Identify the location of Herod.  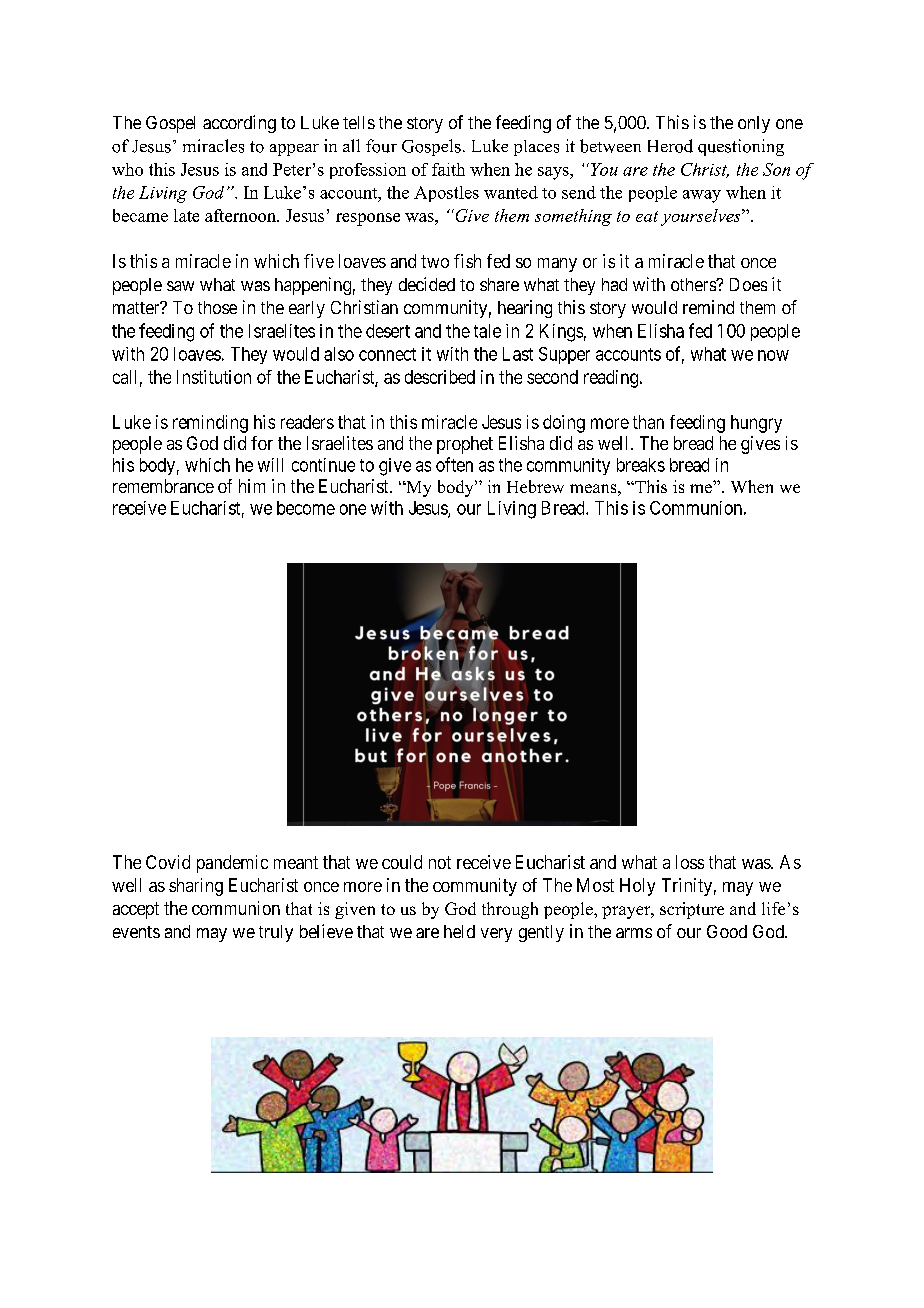
(670, 146).
